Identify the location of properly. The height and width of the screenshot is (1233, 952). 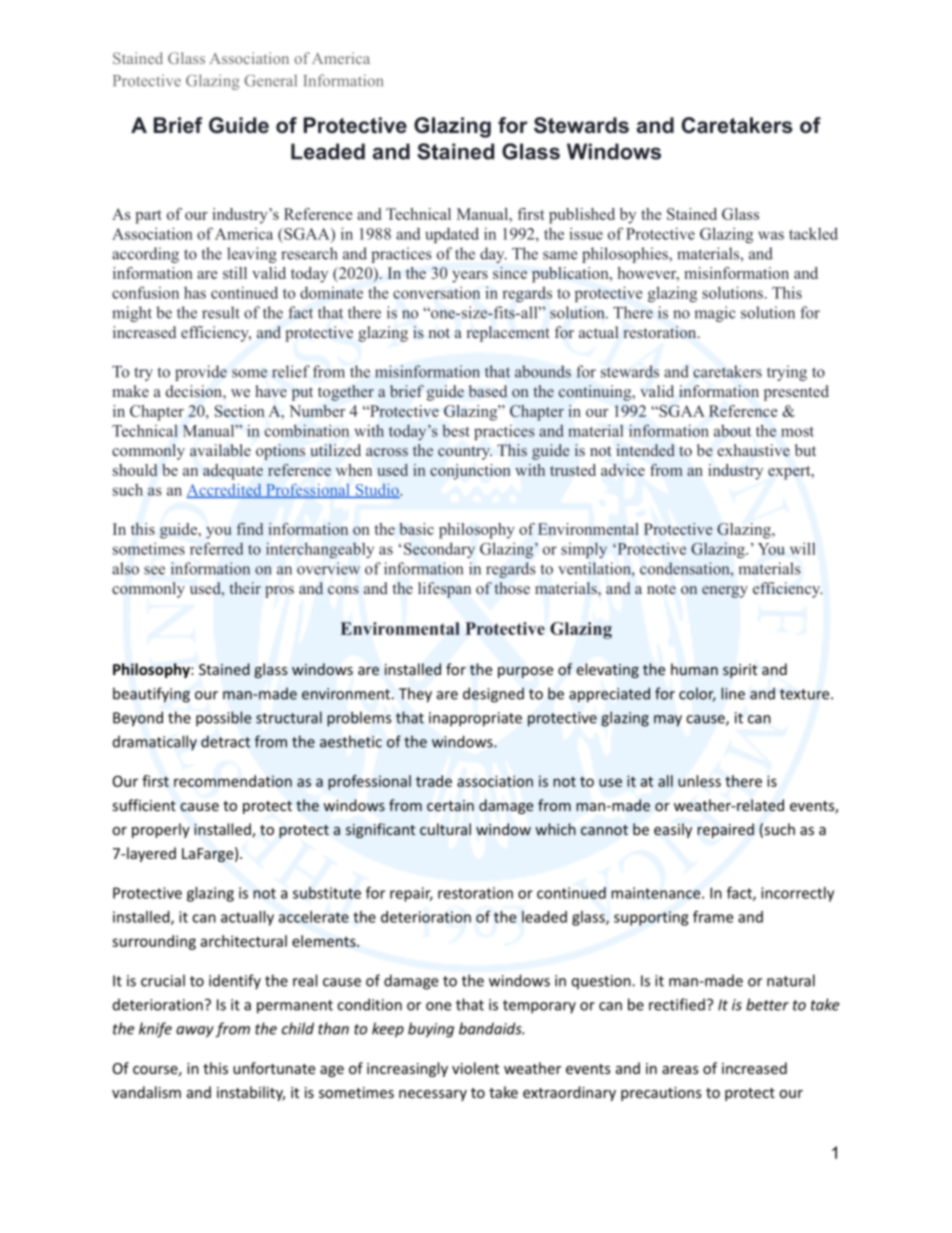
(161, 830).
